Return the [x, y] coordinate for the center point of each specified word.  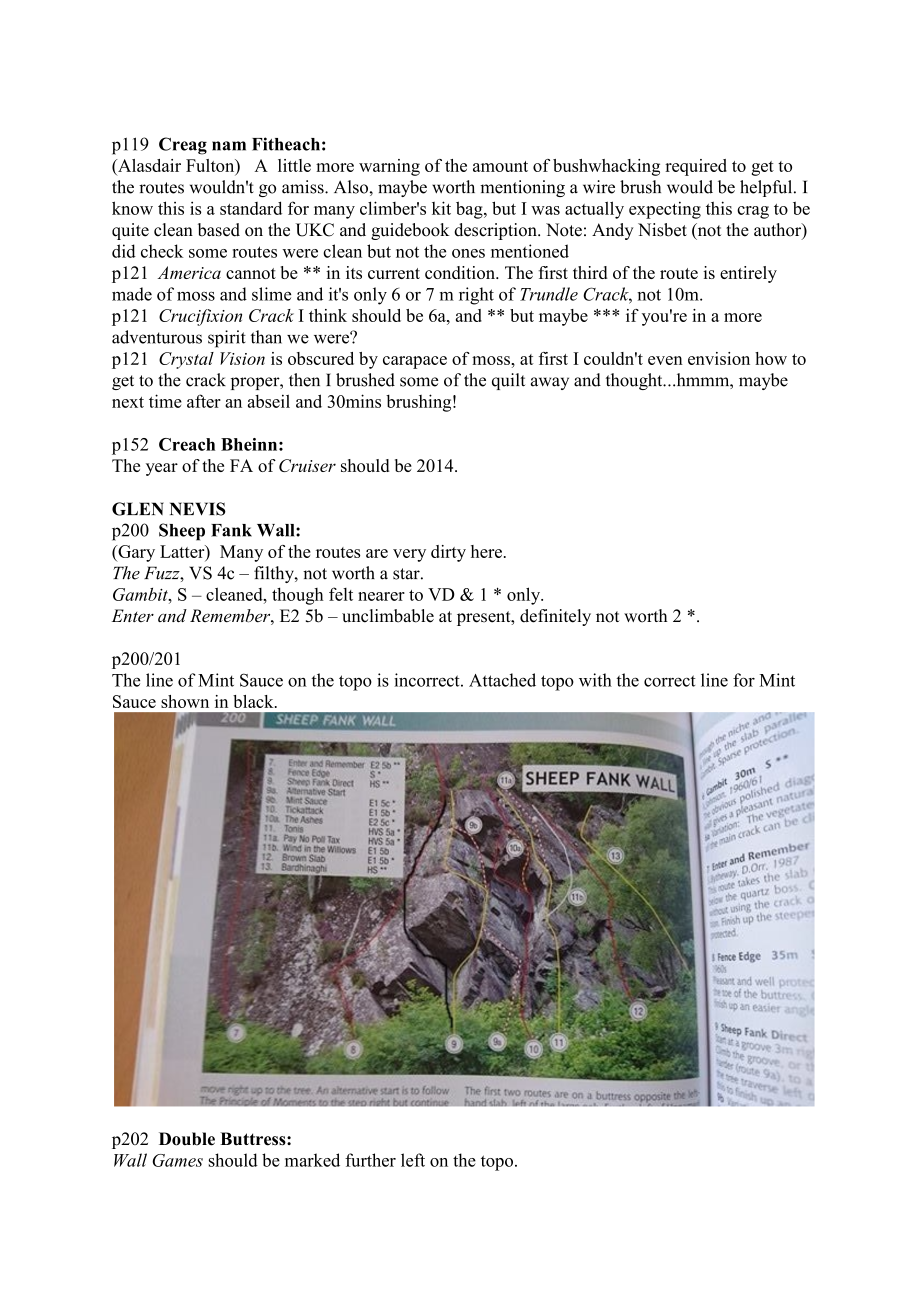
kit [441, 208]
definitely [555, 617]
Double [187, 1139]
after [204, 401]
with [595, 680]
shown [185, 701]
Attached [502, 680]
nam [229, 146]
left [413, 1160]
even [665, 360]
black [254, 701]
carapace [415, 362]
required [696, 167]
